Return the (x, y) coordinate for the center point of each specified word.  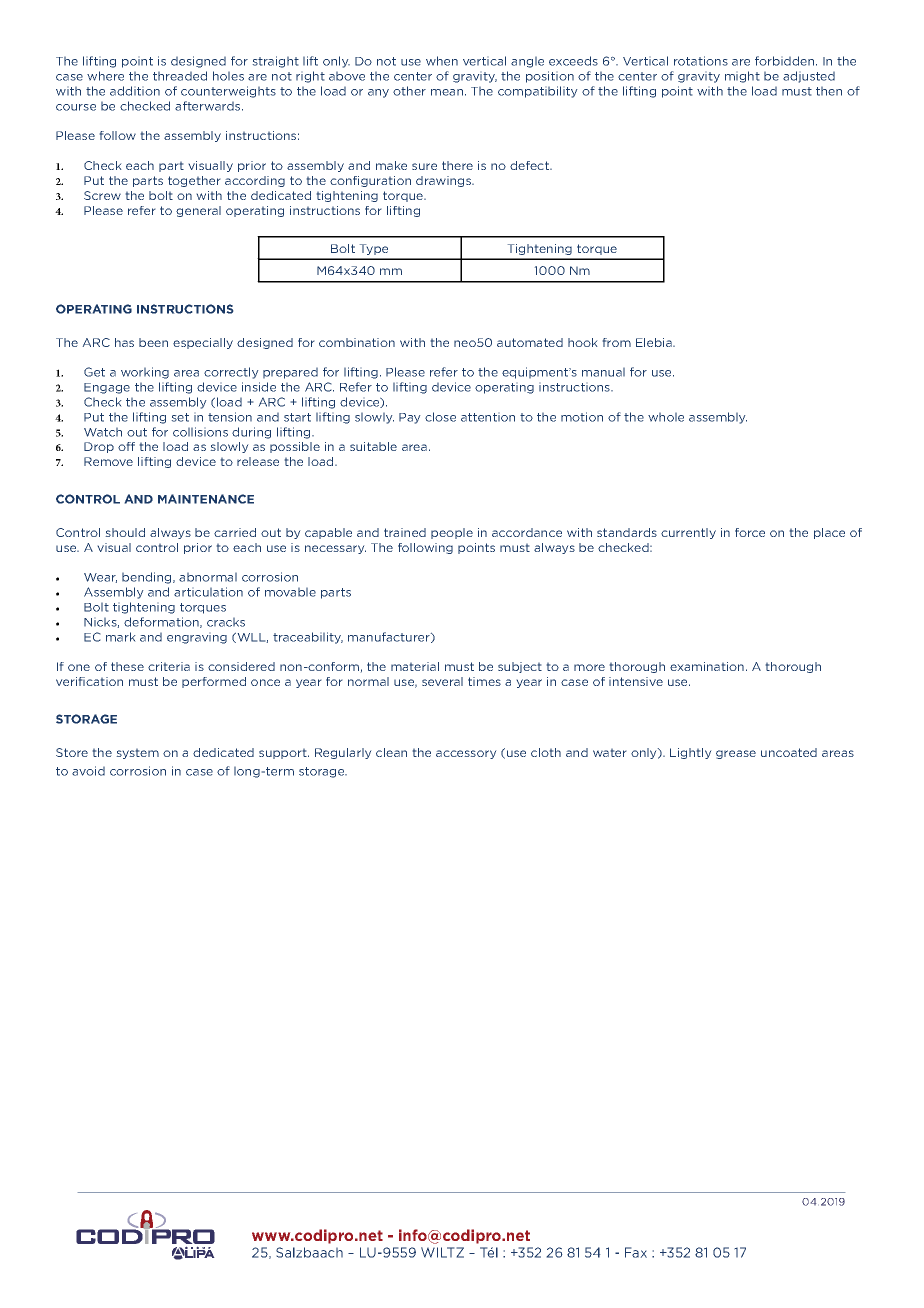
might (742, 77)
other (409, 91)
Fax (636, 1252)
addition (135, 91)
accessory (466, 754)
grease (736, 754)
